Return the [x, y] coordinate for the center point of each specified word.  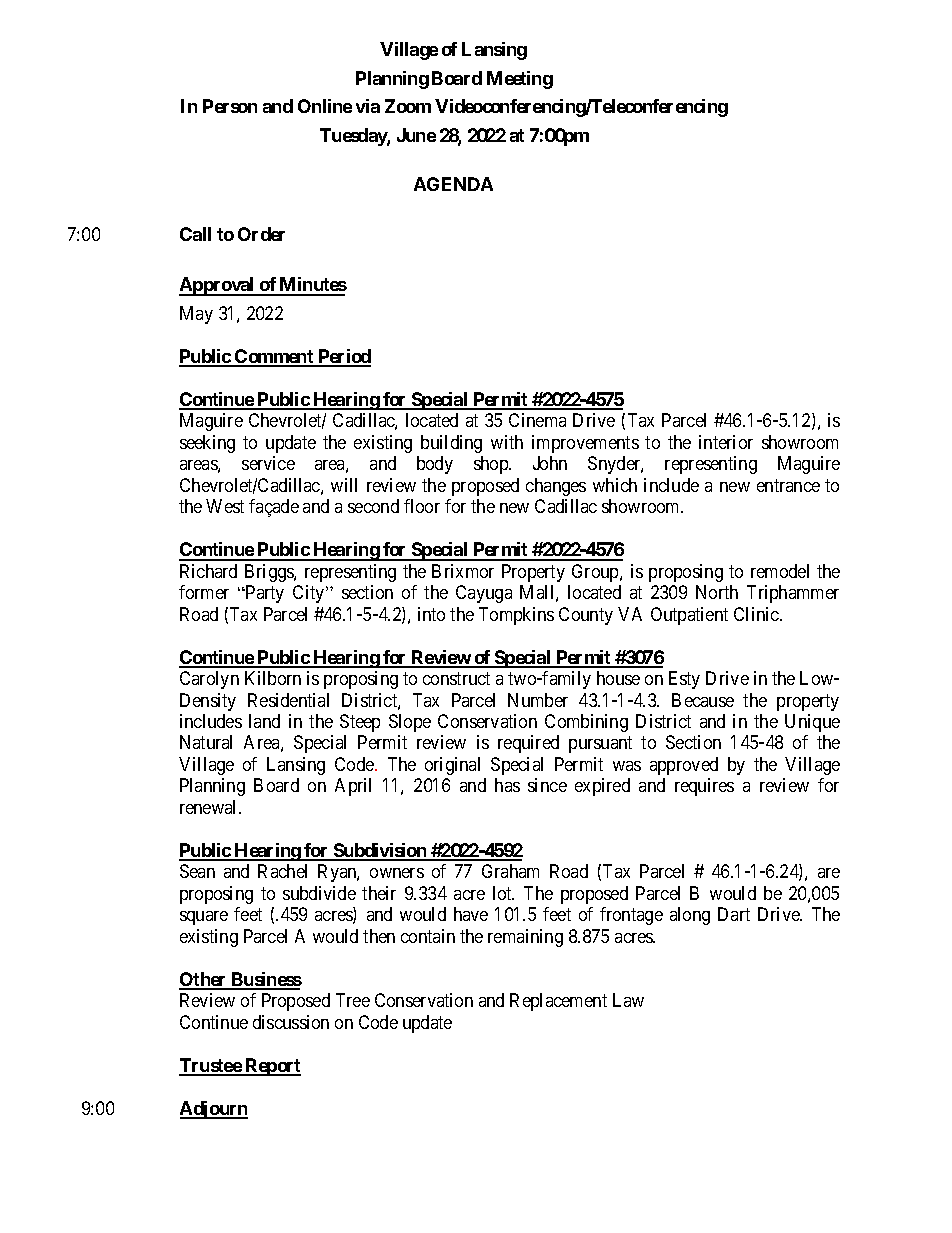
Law [628, 1000]
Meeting [520, 80]
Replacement [558, 1002]
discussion [291, 1022]
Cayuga [484, 594]
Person [230, 106]
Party [264, 594]
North [717, 592]
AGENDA [453, 184]
